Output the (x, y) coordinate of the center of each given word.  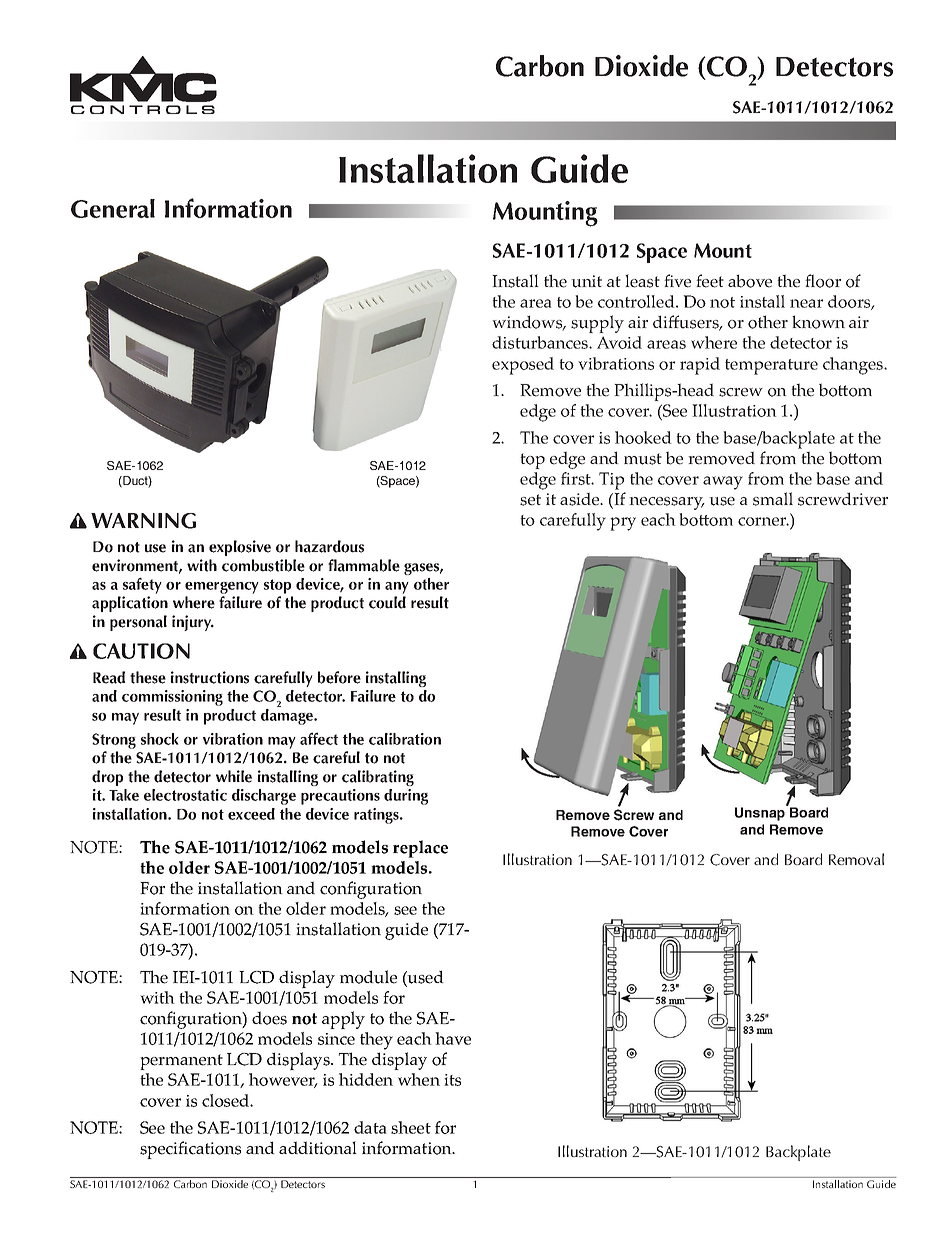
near (806, 303)
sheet (411, 1127)
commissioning (172, 698)
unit (586, 281)
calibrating (378, 778)
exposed (523, 366)
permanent (181, 1062)
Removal (856, 859)
